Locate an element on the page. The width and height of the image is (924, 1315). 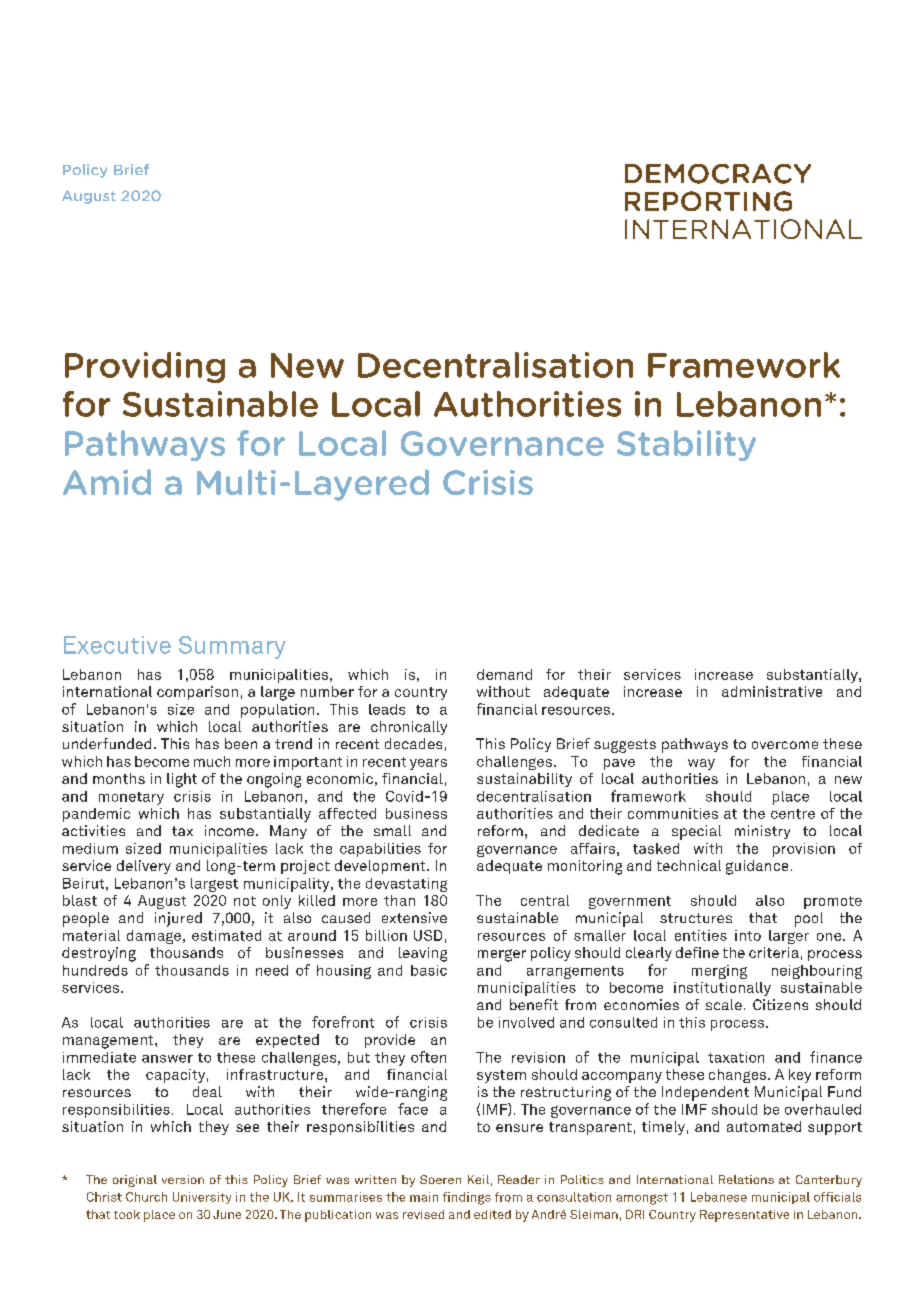
Stability is located at coordinates (686, 445).
